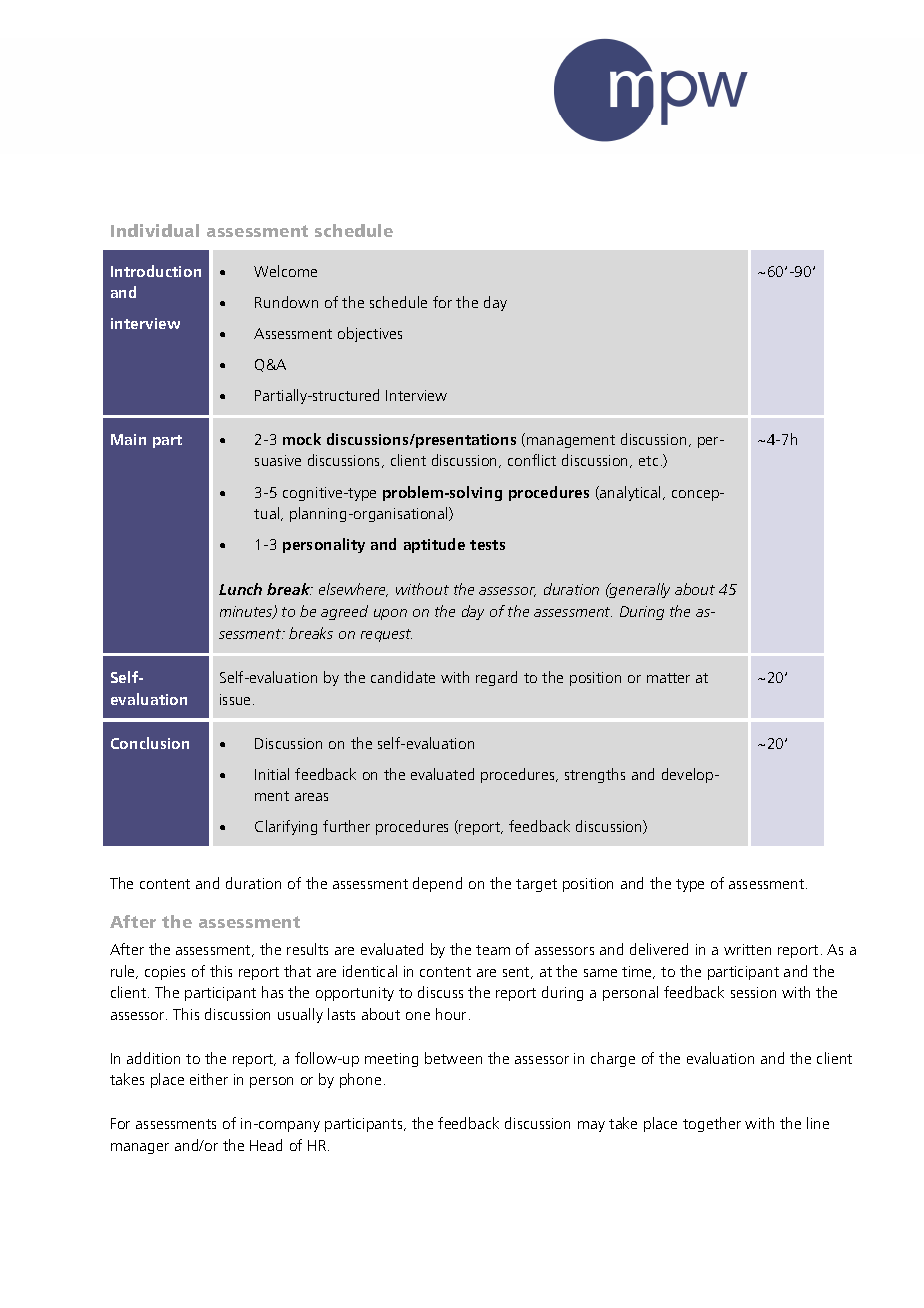 This document has width=924, height=1308. What do you see at coordinates (156, 271) in the document?
I see `Introduction` at bounding box center [156, 271].
